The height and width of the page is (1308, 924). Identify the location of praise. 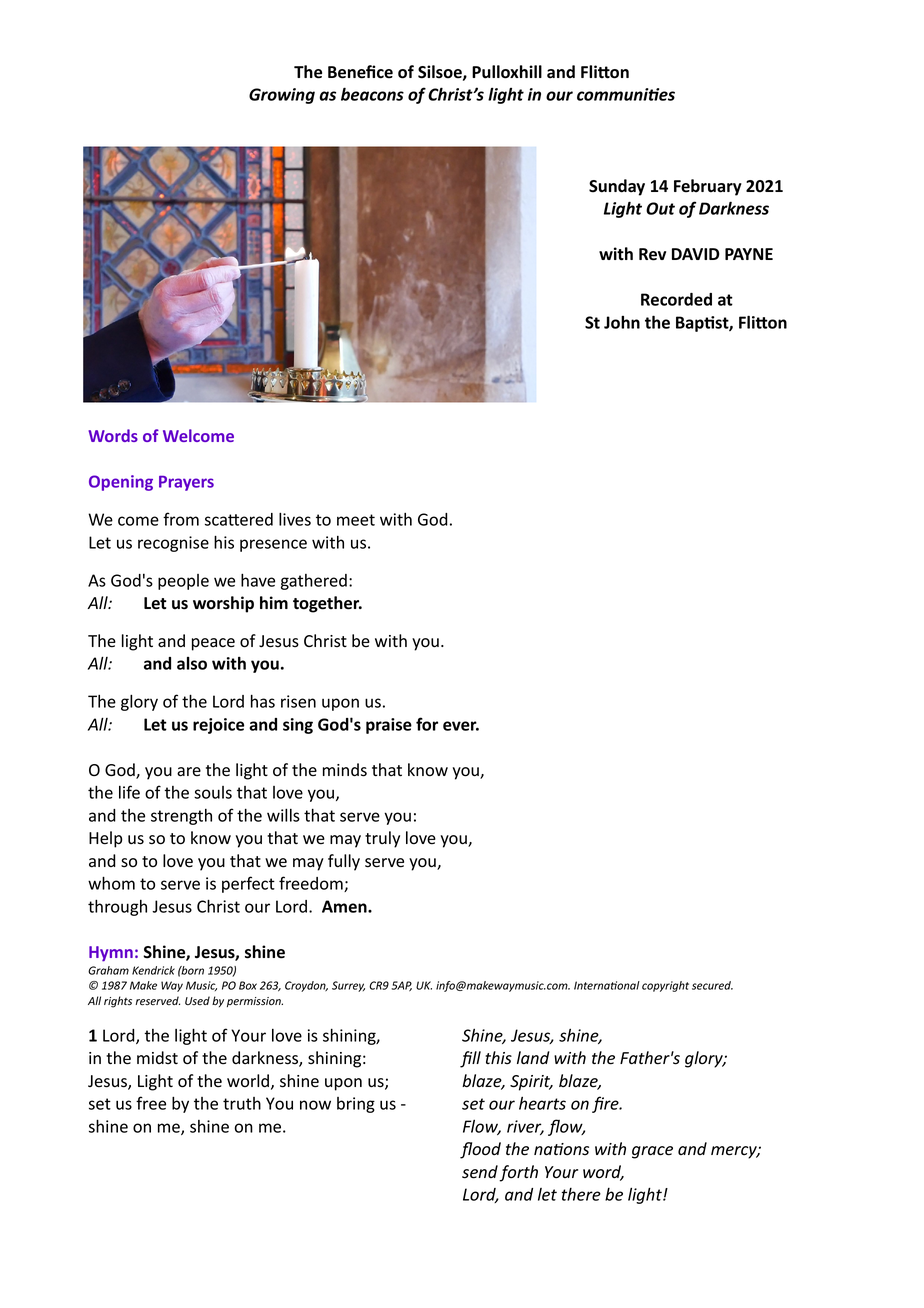
(389, 726).
